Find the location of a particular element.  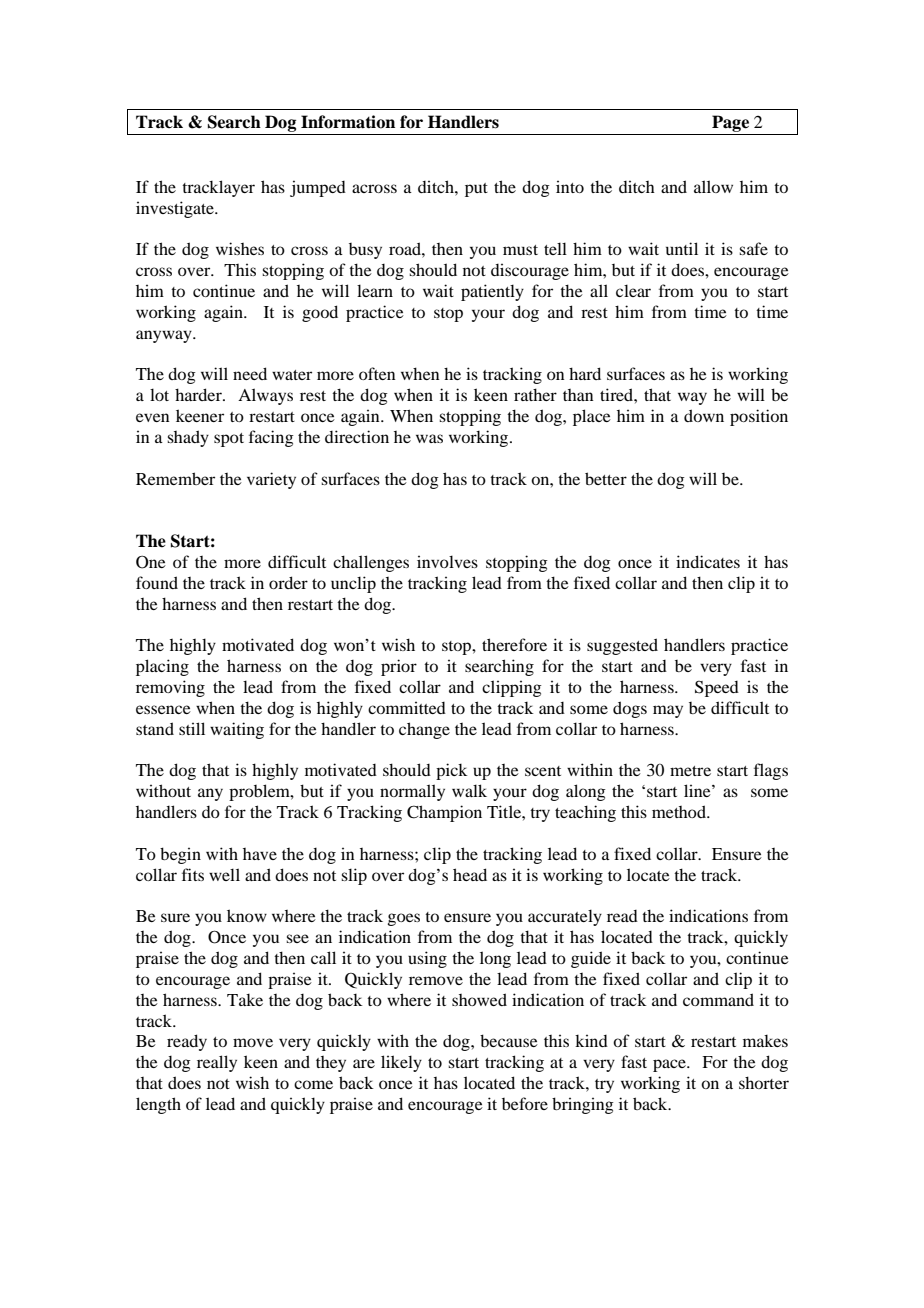

allow is located at coordinates (713, 186).
